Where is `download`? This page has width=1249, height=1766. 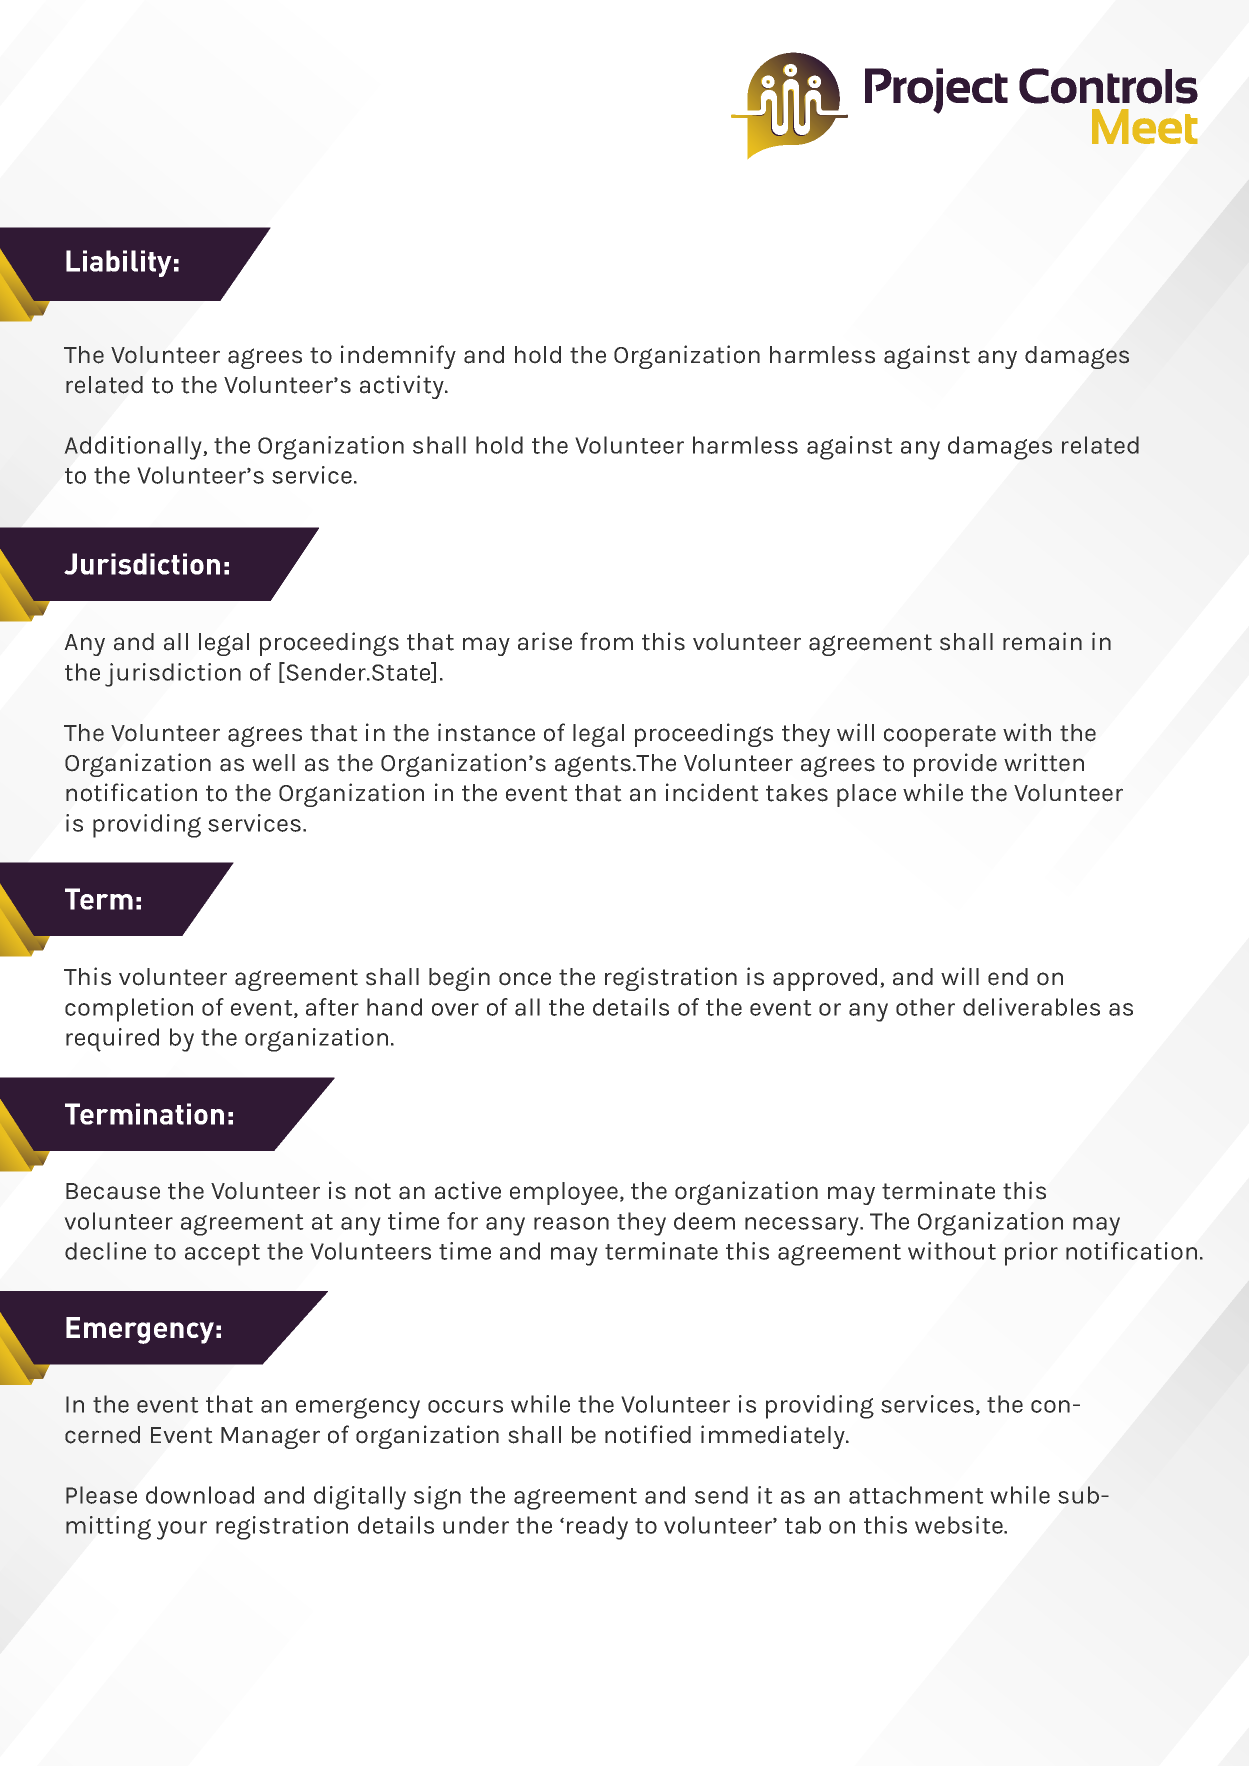 download is located at coordinates (200, 1495).
